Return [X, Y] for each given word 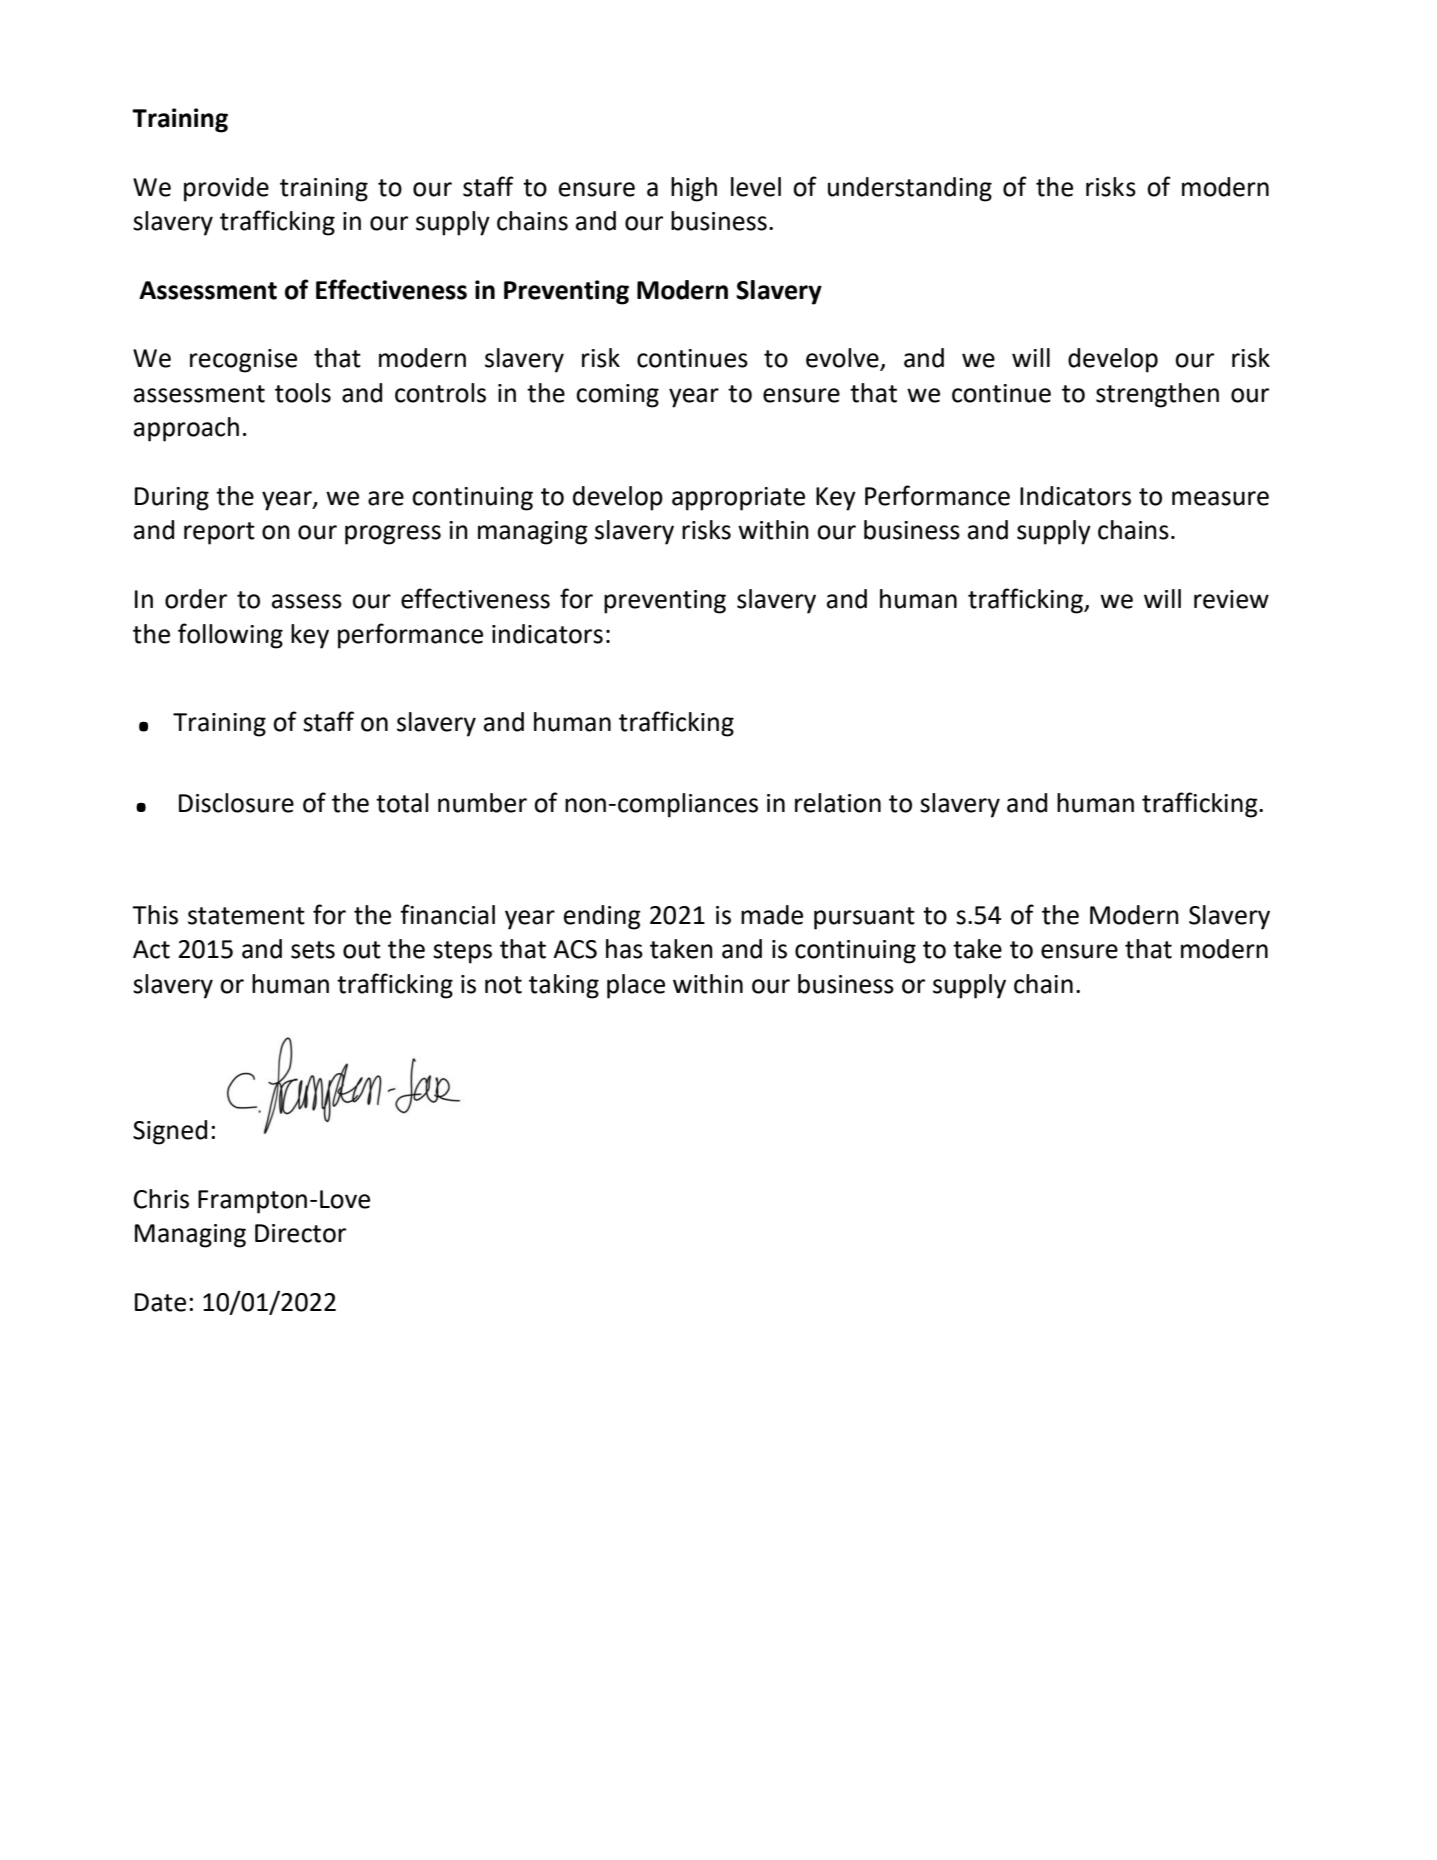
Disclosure [236, 803]
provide [226, 189]
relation [838, 803]
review [1231, 599]
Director [300, 1233]
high [694, 189]
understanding [910, 189]
